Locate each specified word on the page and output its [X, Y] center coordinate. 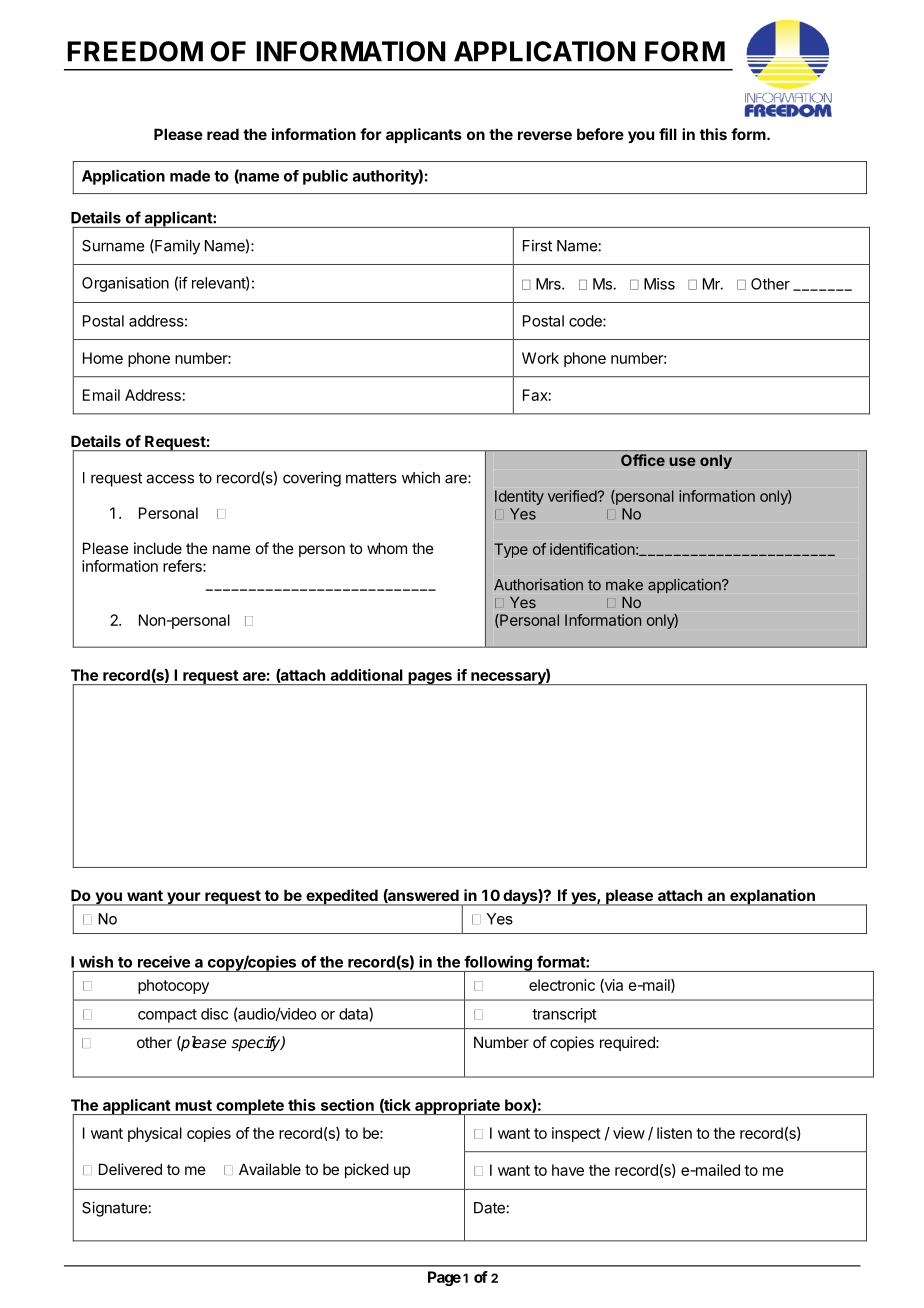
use [682, 461]
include [158, 548]
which [421, 477]
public [325, 177]
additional [366, 675]
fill [668, 134]
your [183, 899]
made [190, 176]
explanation [772, 897]
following [498, 964]
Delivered [130, 1169]
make [624, 585]
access [170, 479]
